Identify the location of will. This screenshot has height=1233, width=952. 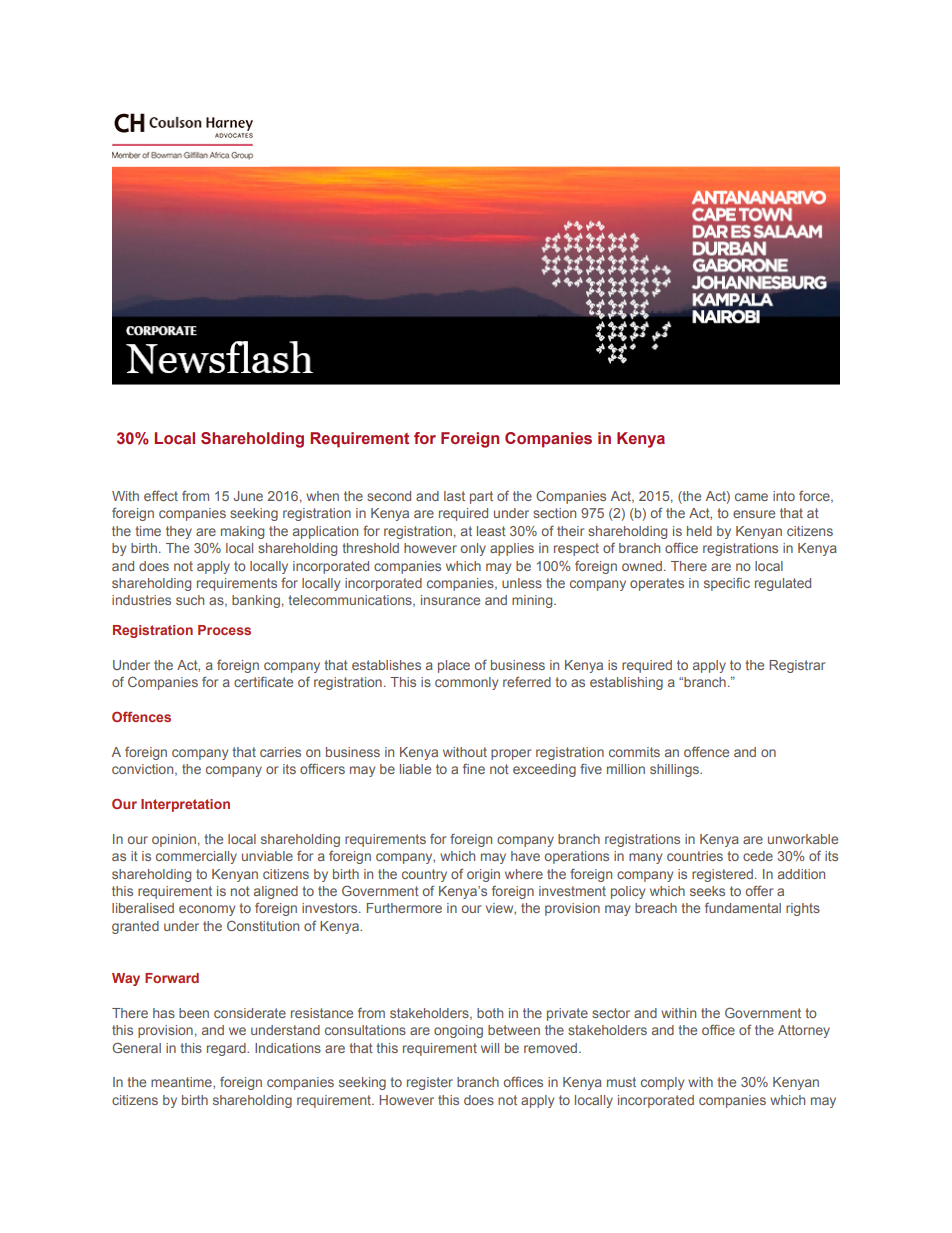
(490, 1048).
